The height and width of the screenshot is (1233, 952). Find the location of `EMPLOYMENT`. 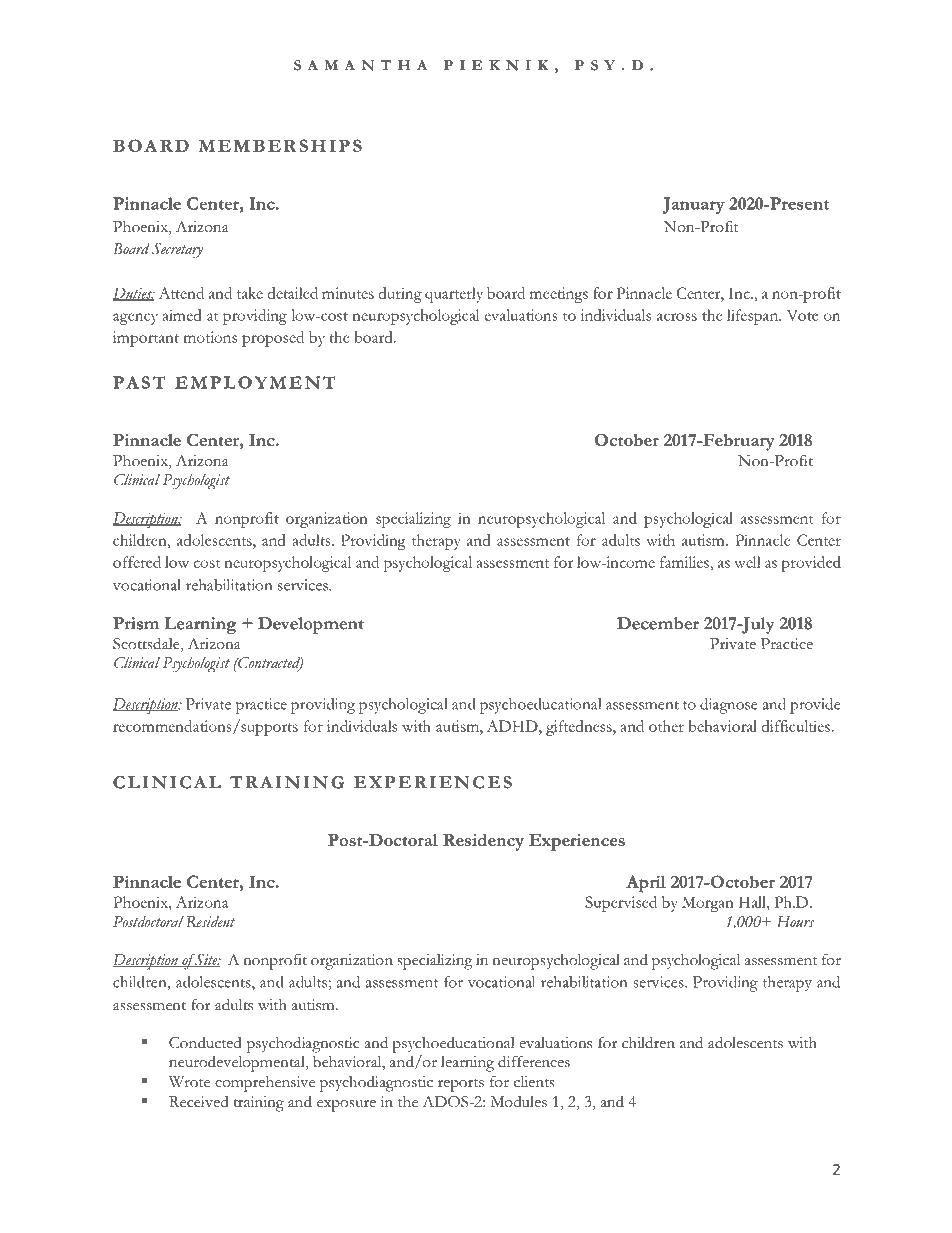

EMPLOYMENT is located at coordinates (255, 382).
